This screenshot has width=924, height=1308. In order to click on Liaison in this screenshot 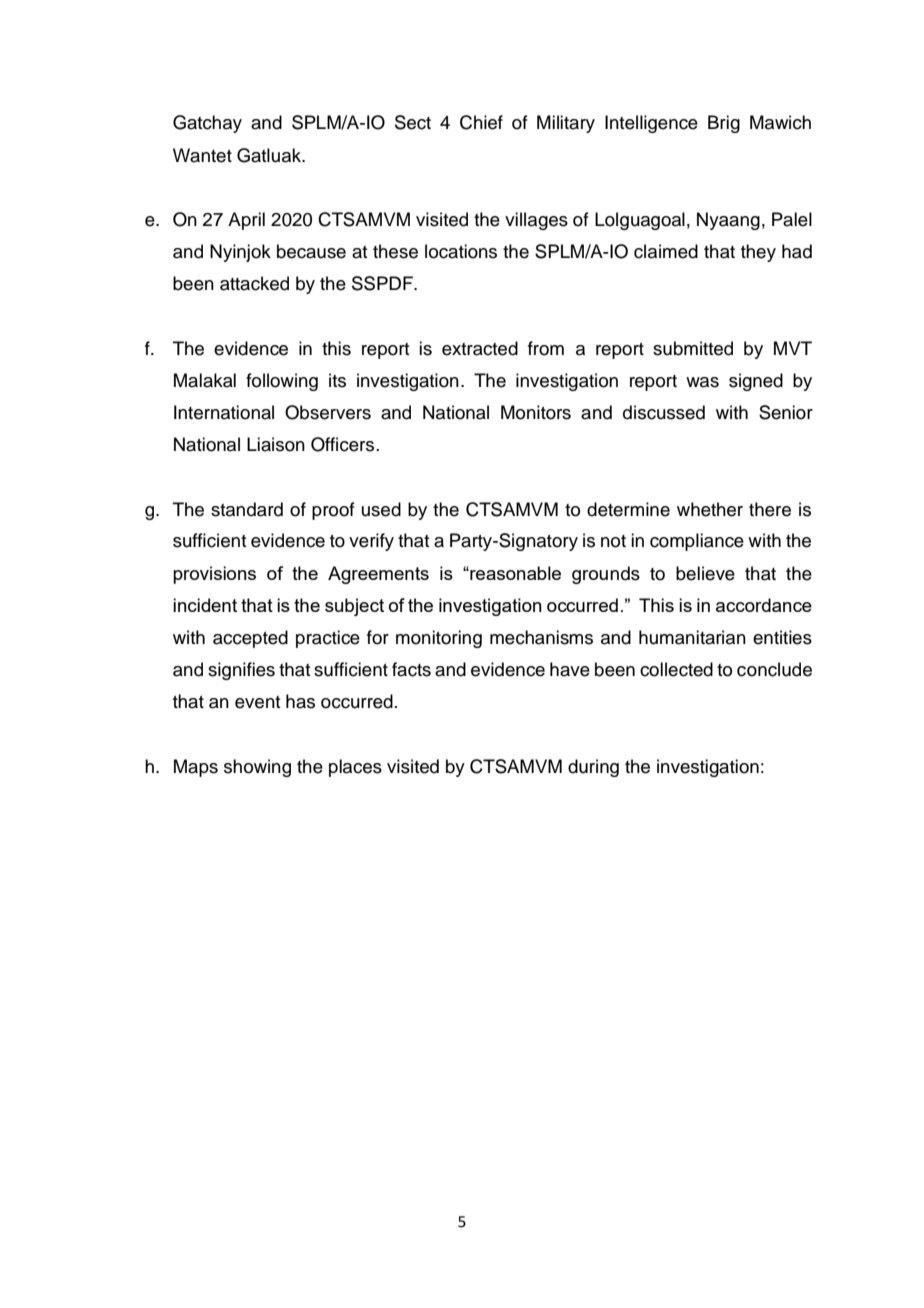, I will do `click(276, 444)`.
